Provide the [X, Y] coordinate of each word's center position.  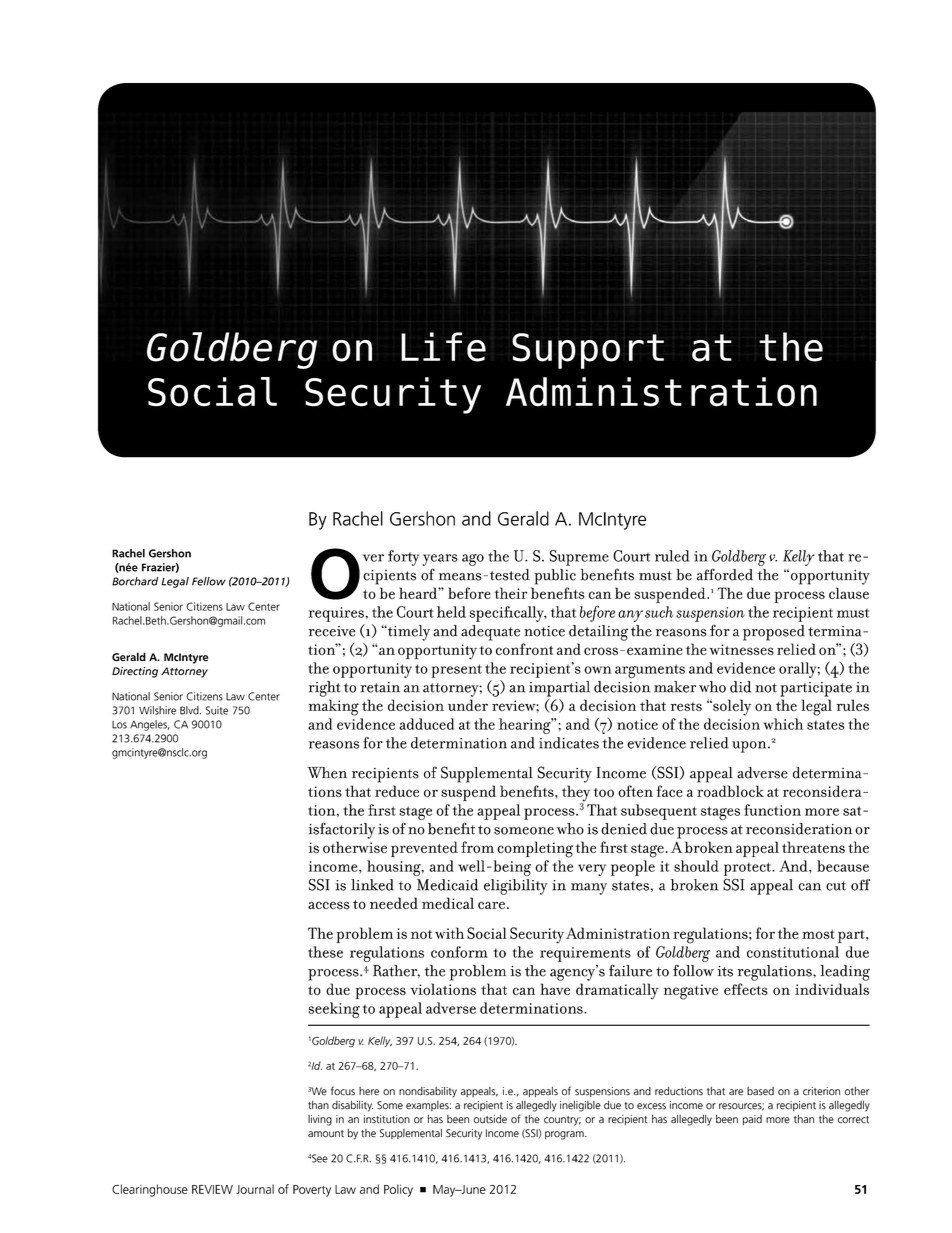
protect [748, 869]
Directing [135, 672]
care [491, 905]
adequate [490, 633]
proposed [774, 633]
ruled [672, 556]
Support [588, 351]
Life [443, 347]
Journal [255, 1189]
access [329, 905]
